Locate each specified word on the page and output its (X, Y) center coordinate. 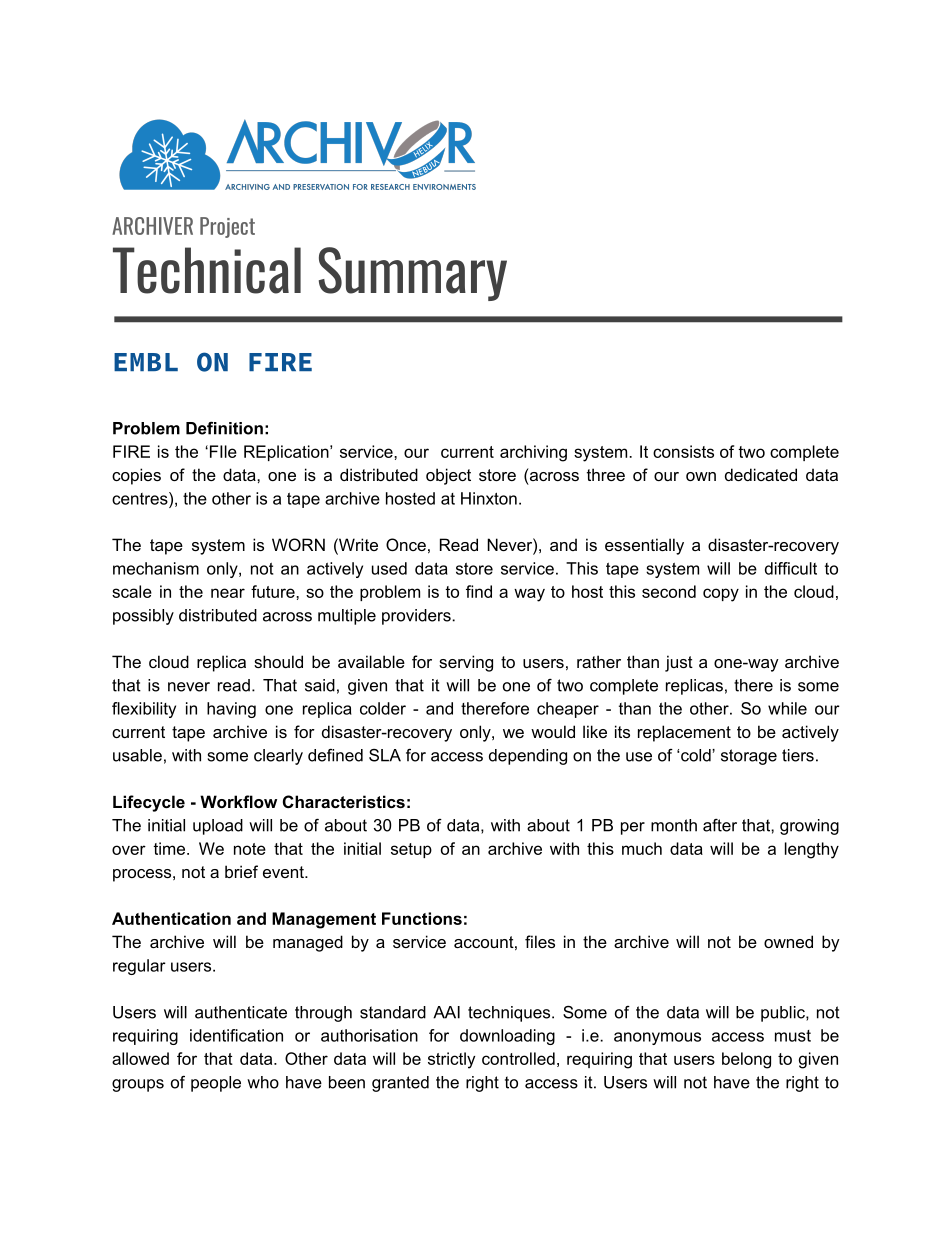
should (278, 661)
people (216, 1084)
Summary (413, 274)
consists (683, 451)
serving (466, 663)
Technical (207, 270)
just (679, 663)
